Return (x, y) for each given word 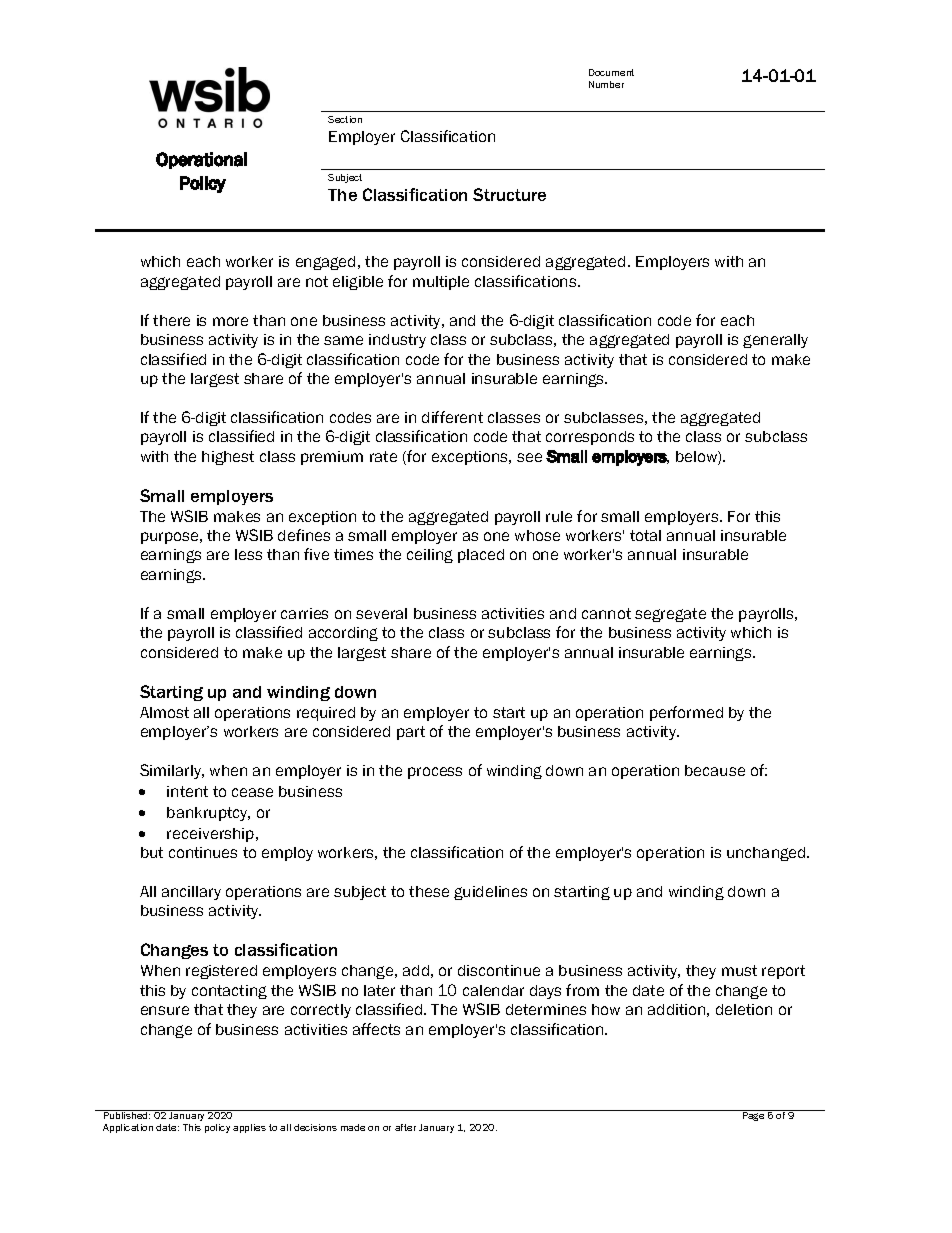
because (715, 770)
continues (203, 852)
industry (397, 341)
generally (775, 341)
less (248, 554)
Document (611, 72)
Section (345, 119)
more (230, 321)
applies (249, 1128)
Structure (509, 194)
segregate (670, 615)
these (429, 891)
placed (481, 556)
